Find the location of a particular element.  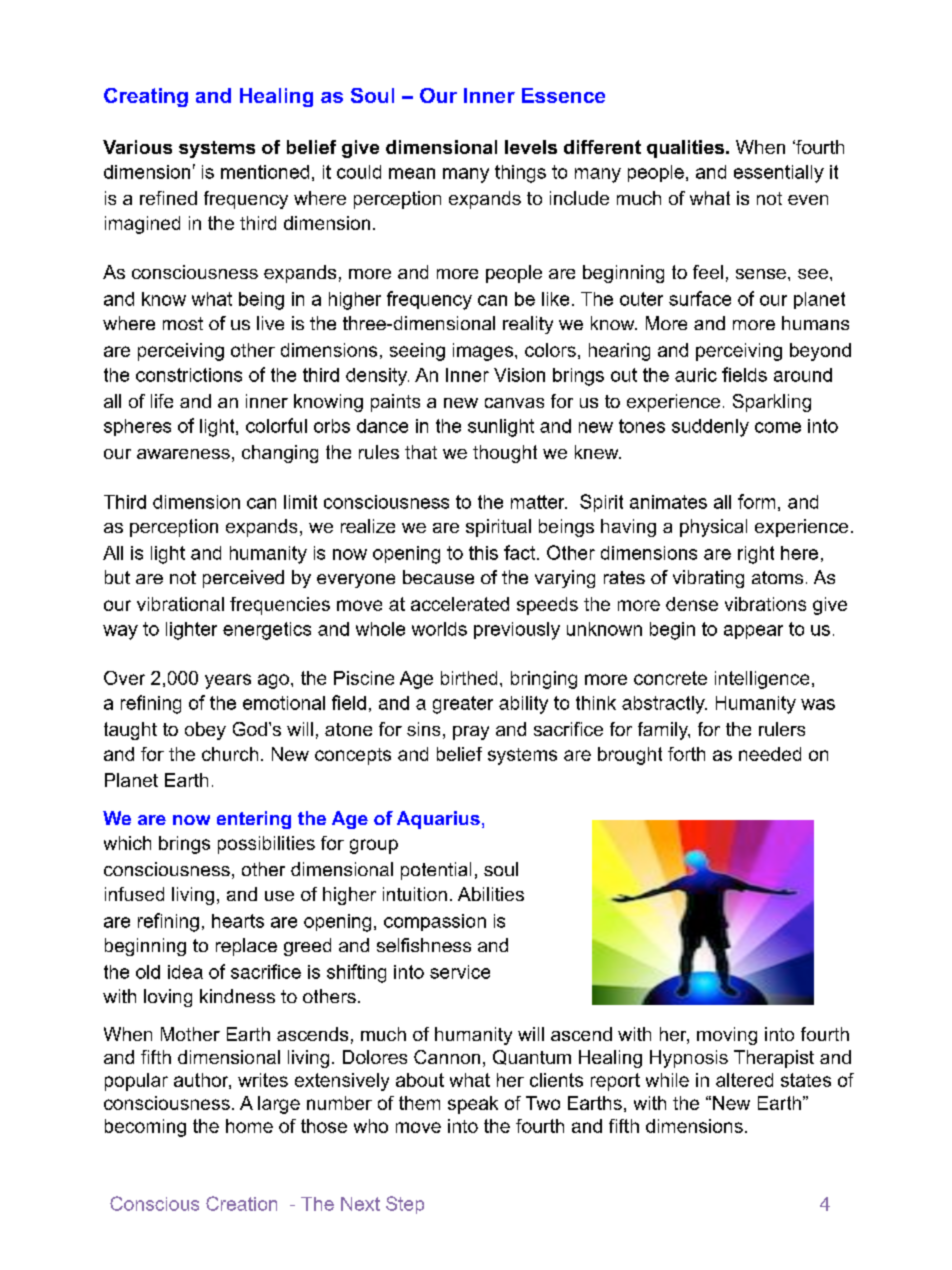

images is located at coordinates (484, 352).
